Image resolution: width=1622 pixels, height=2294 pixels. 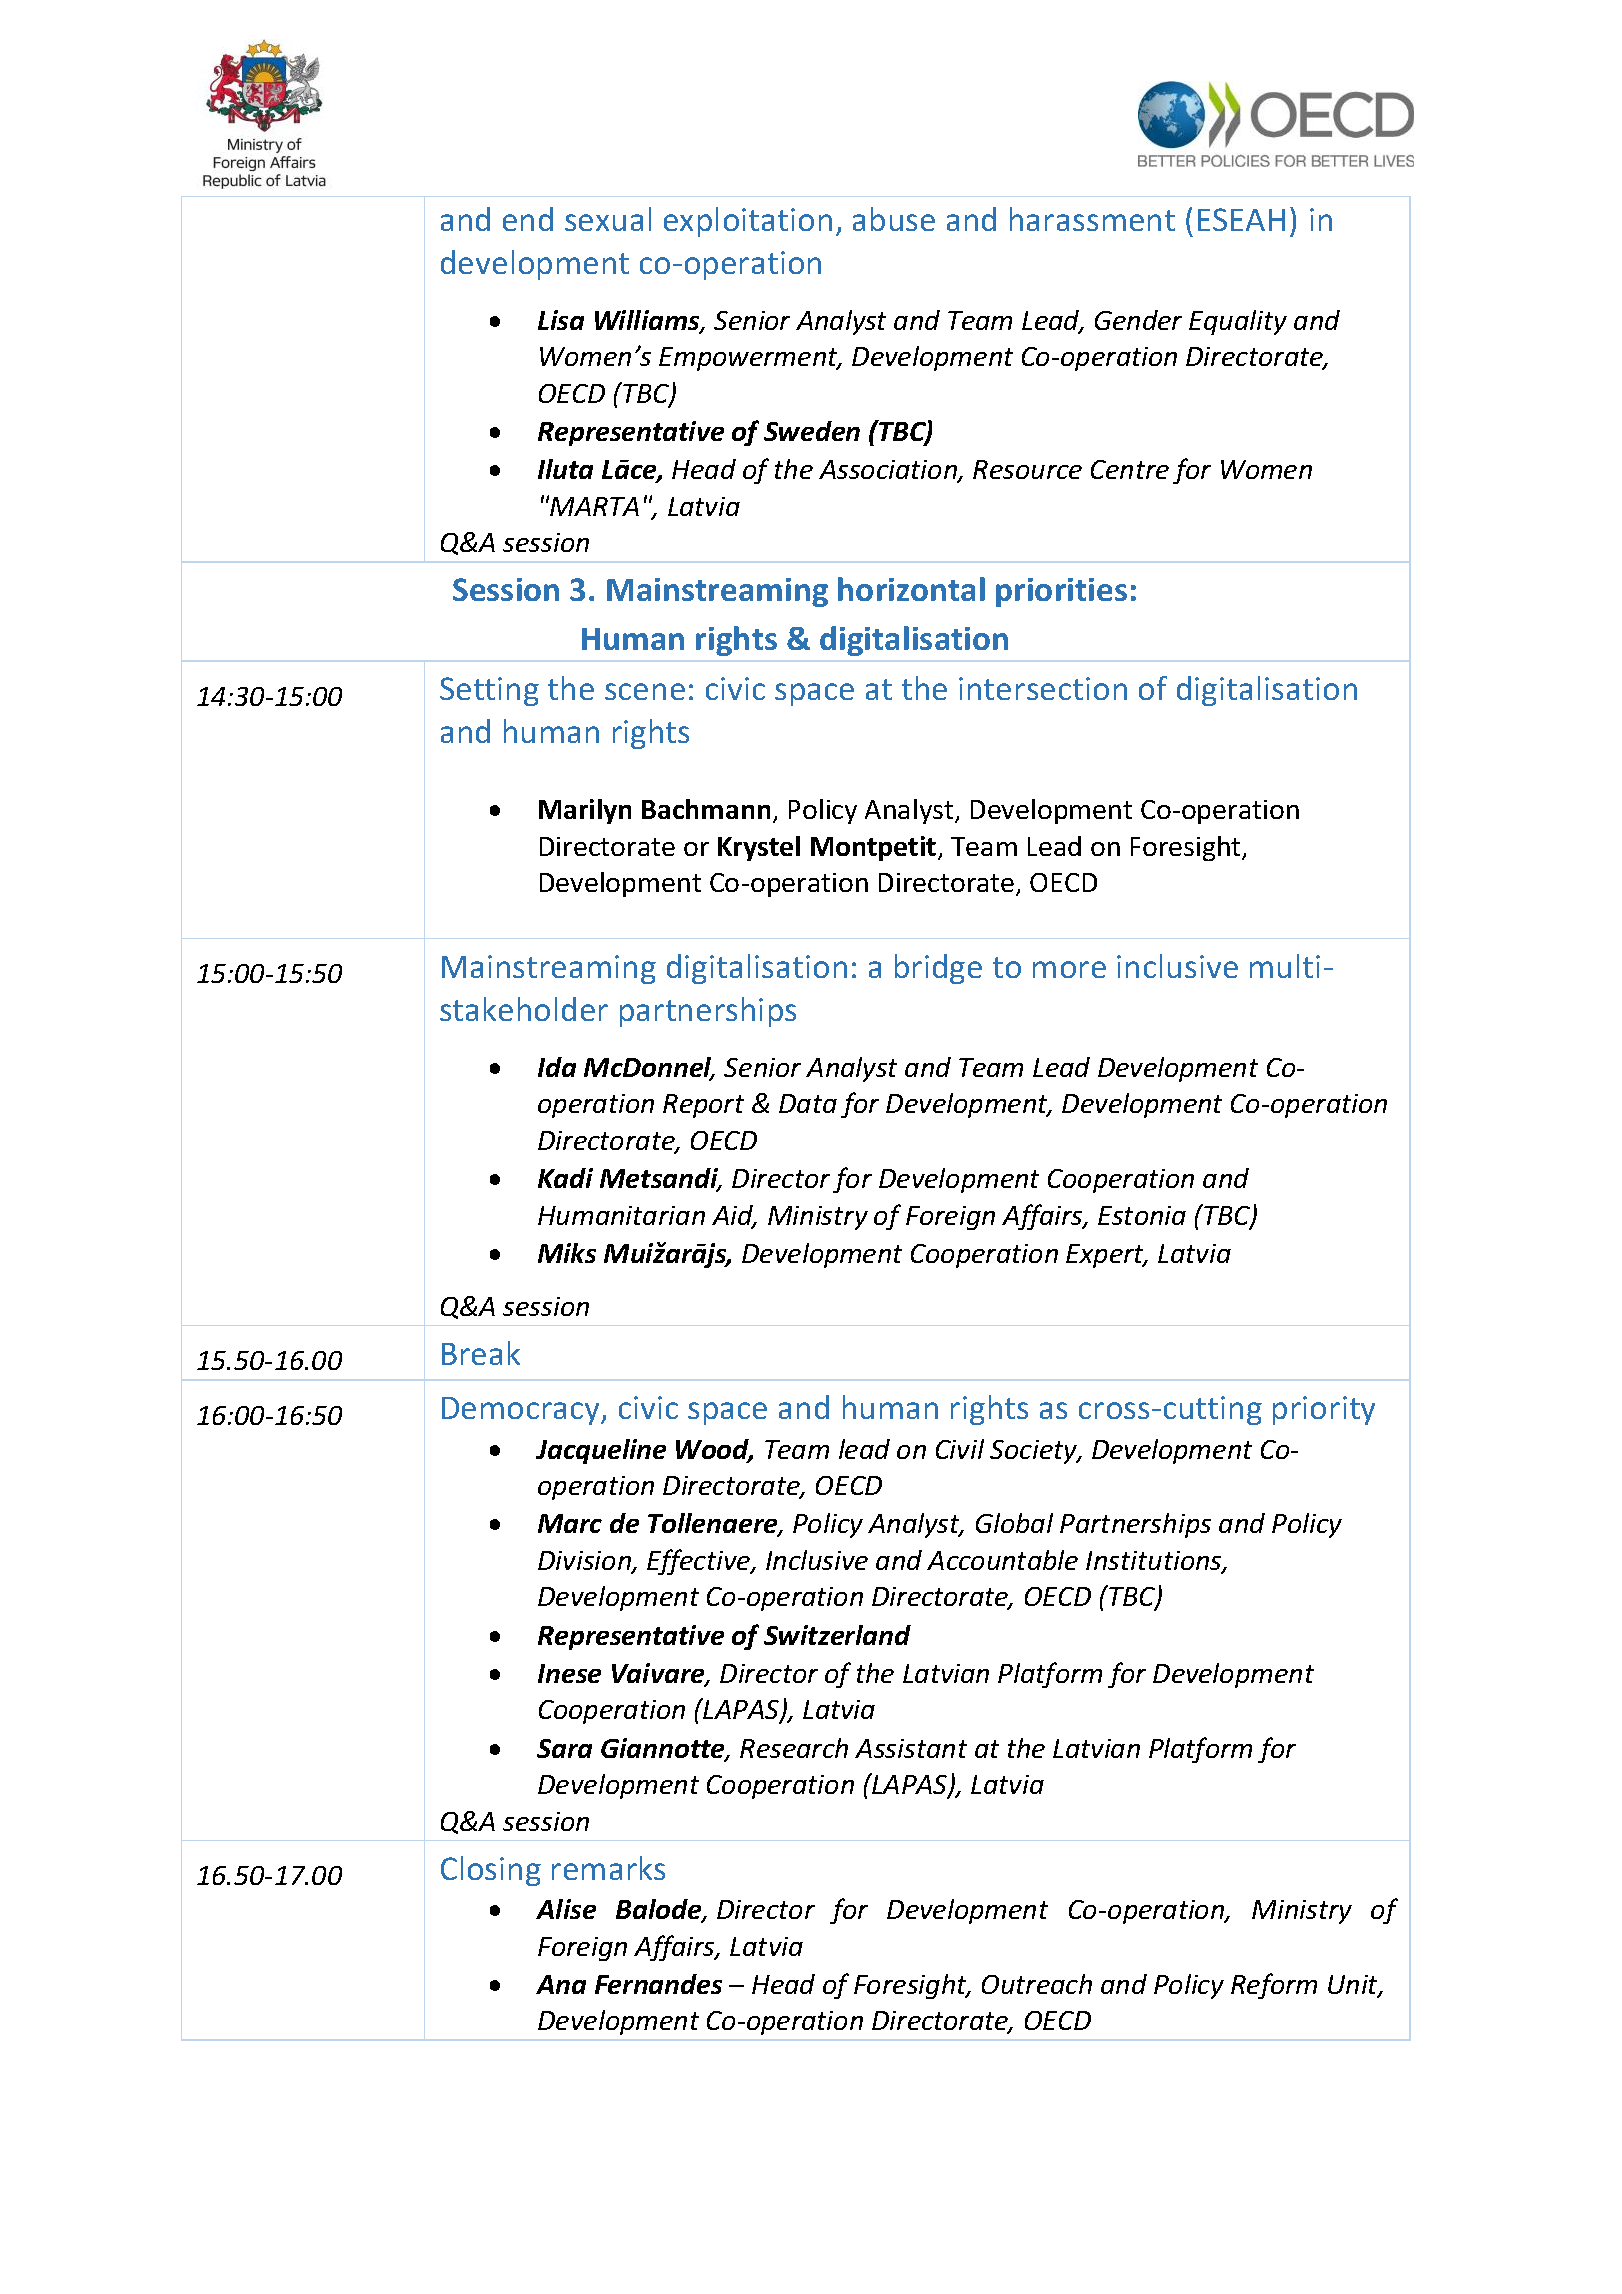 What do you see at coordinates (1037, 1984) in the screenshot?
I see `Outreach` at bounding box center [1037, 1984].
